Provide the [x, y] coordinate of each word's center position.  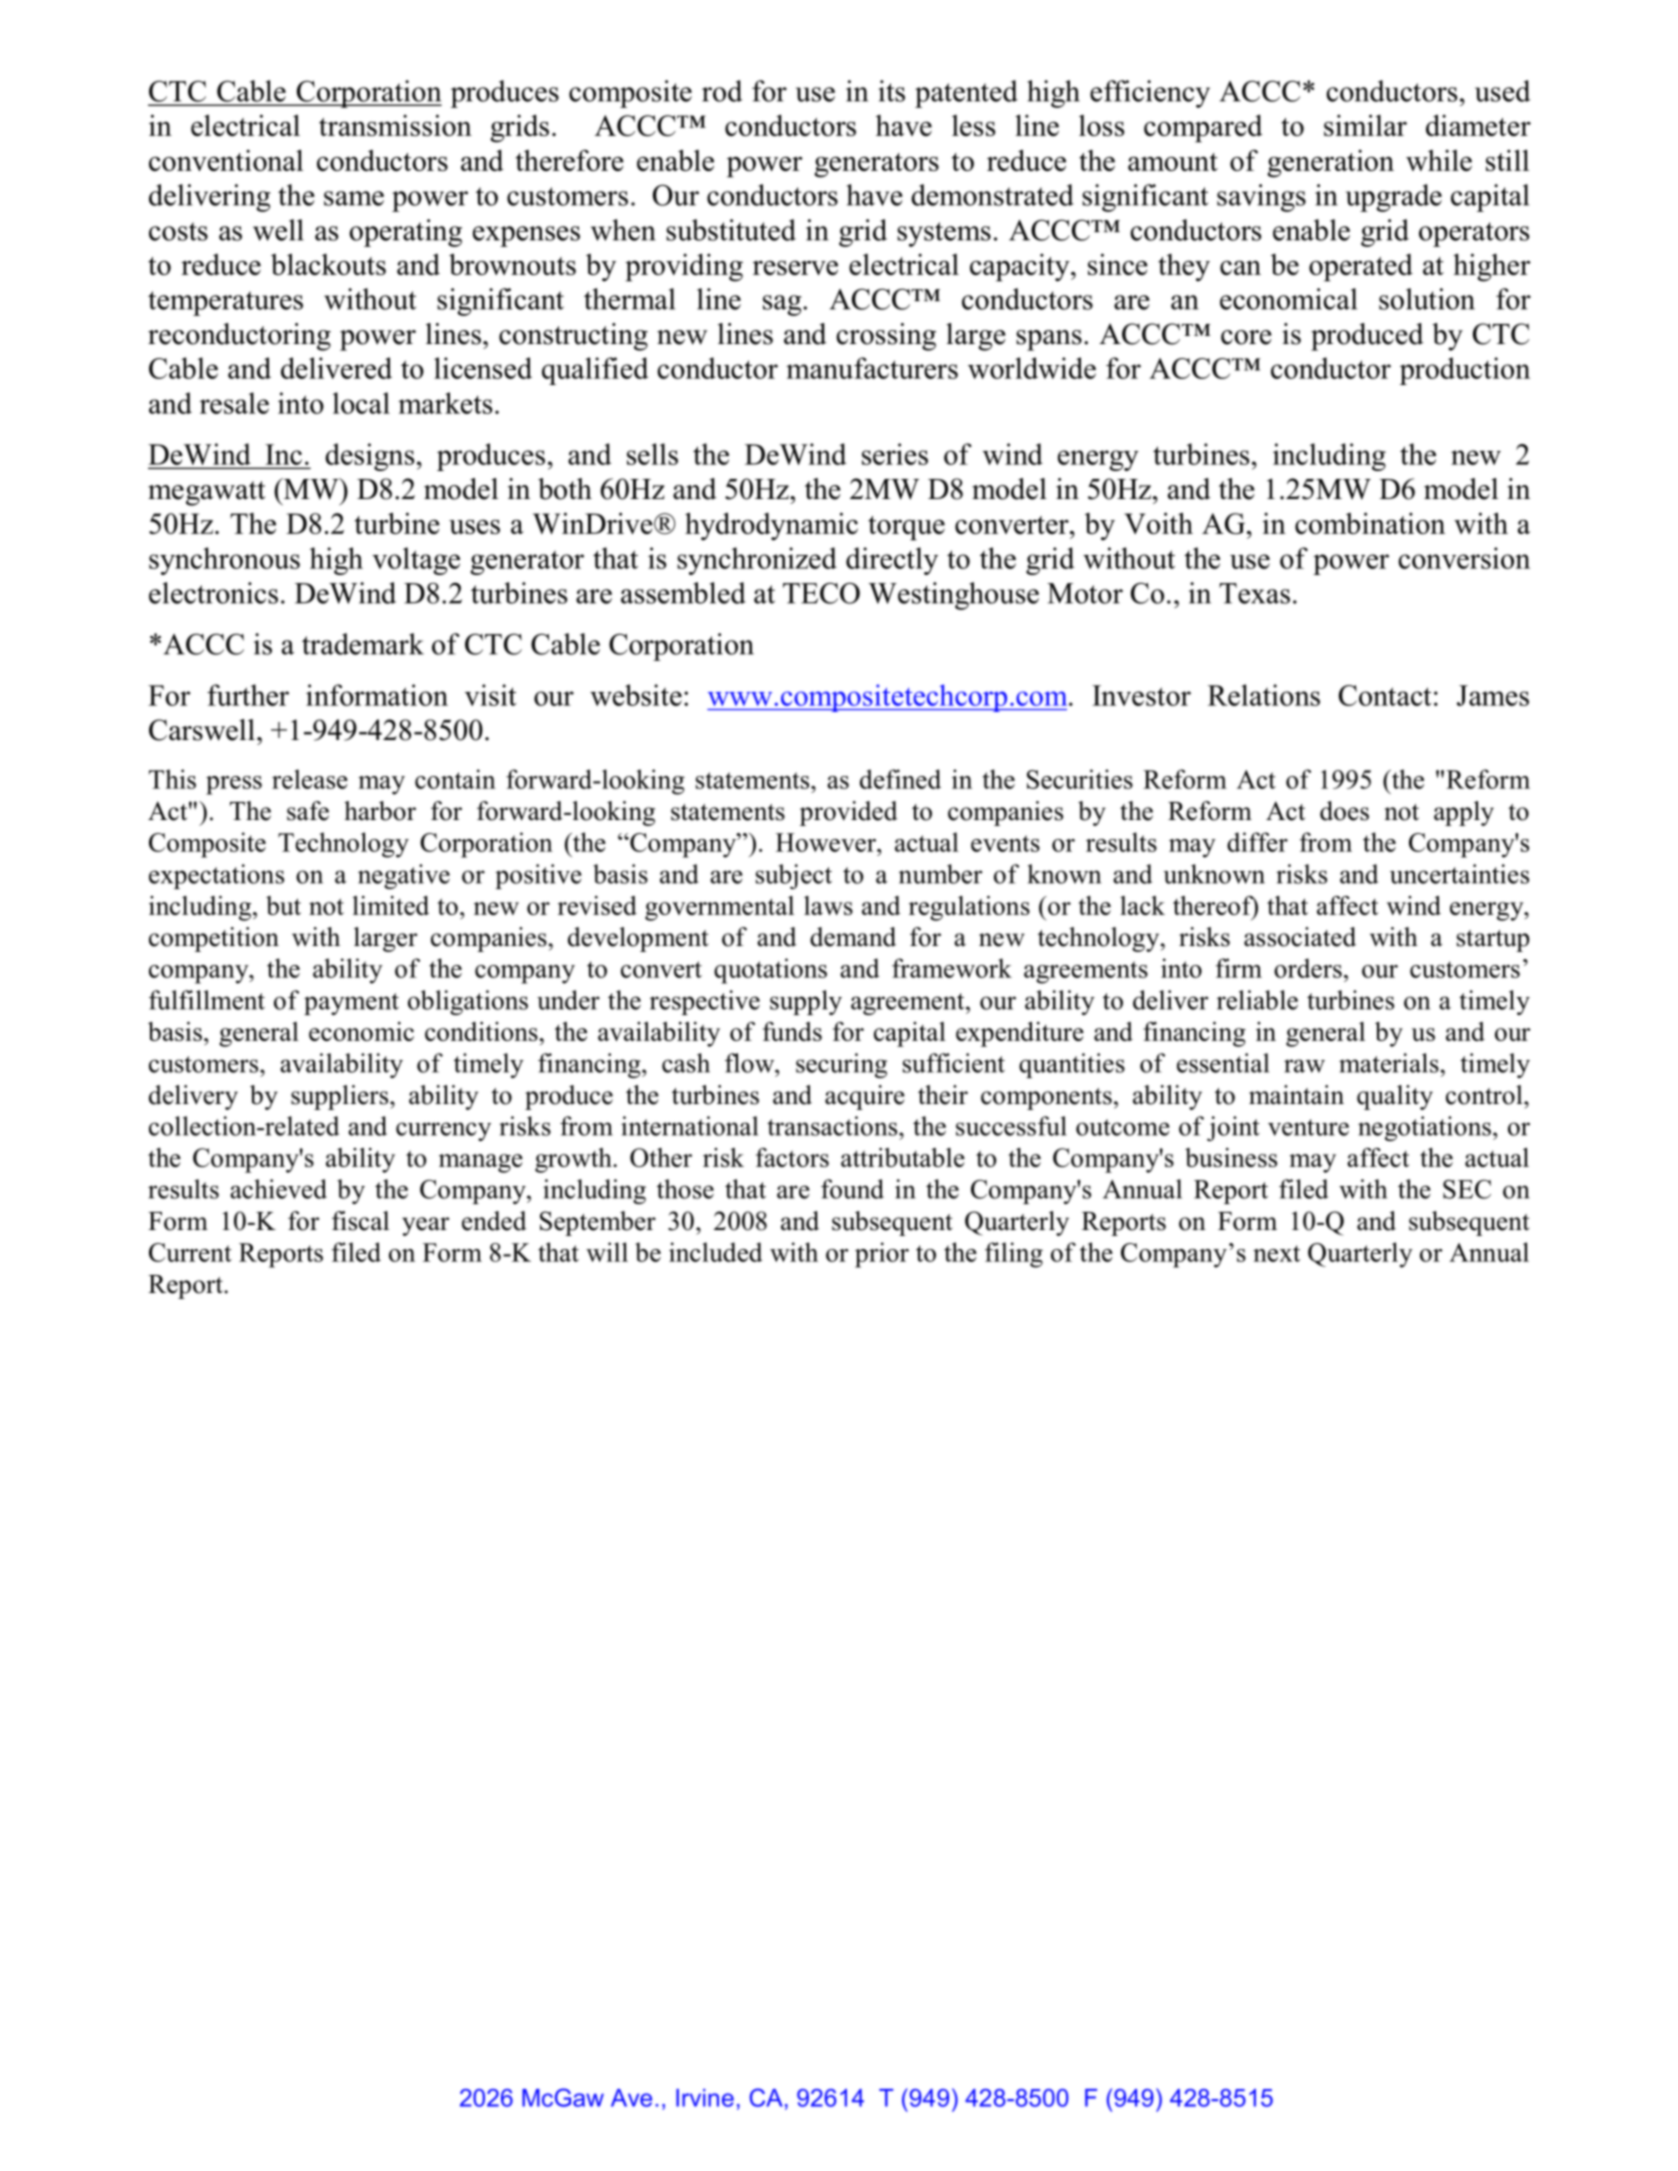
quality [1395, 1097]
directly [892, 561]
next [1276, 1253]
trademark [363, 644]
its [891, 91]
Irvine [705, 2098]
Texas [1254, 593]
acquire [865, 1097]
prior [882, 1255]
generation [1330, 164]
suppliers [341, 1097]
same [354, 198]
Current [190, 1252]
